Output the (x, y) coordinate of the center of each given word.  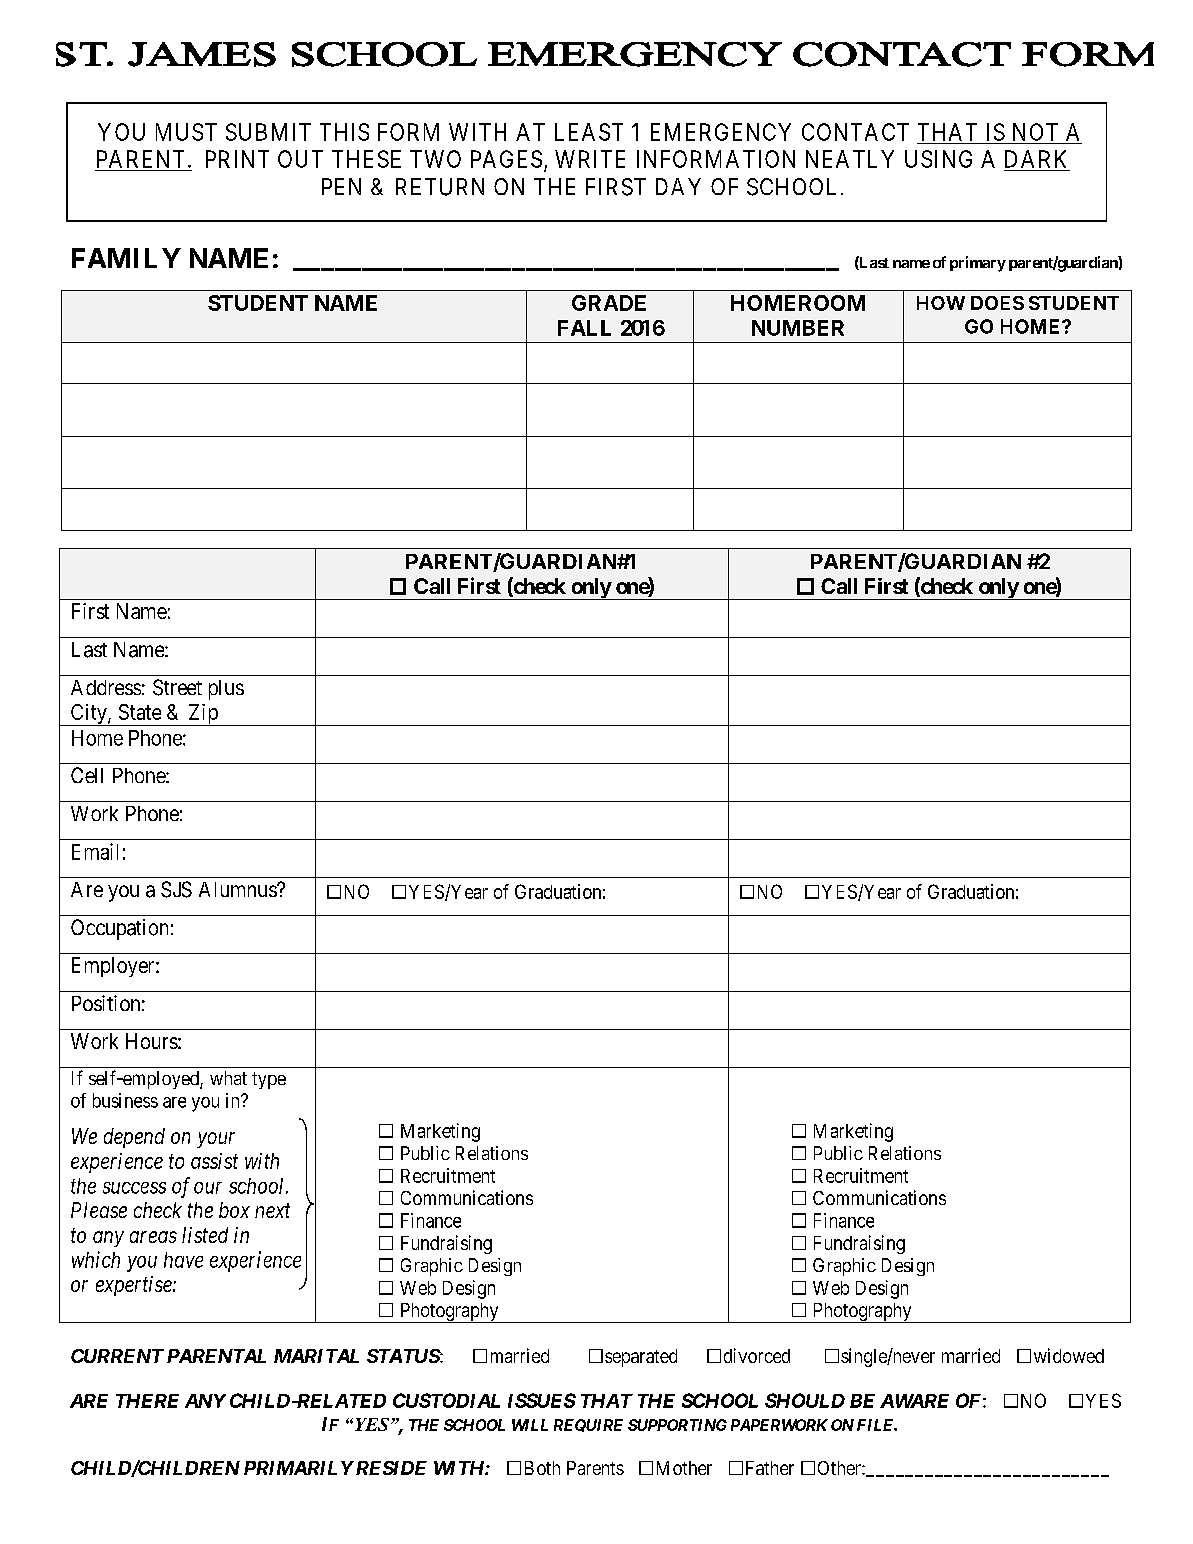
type (269, 1080)
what (228, 1078)
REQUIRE (588, 1425)
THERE (147, 1401)
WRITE (590, 159)
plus (226, 690)
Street (177, 687)
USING (938, 159)
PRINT (237, 159)
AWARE (914, 1401)
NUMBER (798, 328)
